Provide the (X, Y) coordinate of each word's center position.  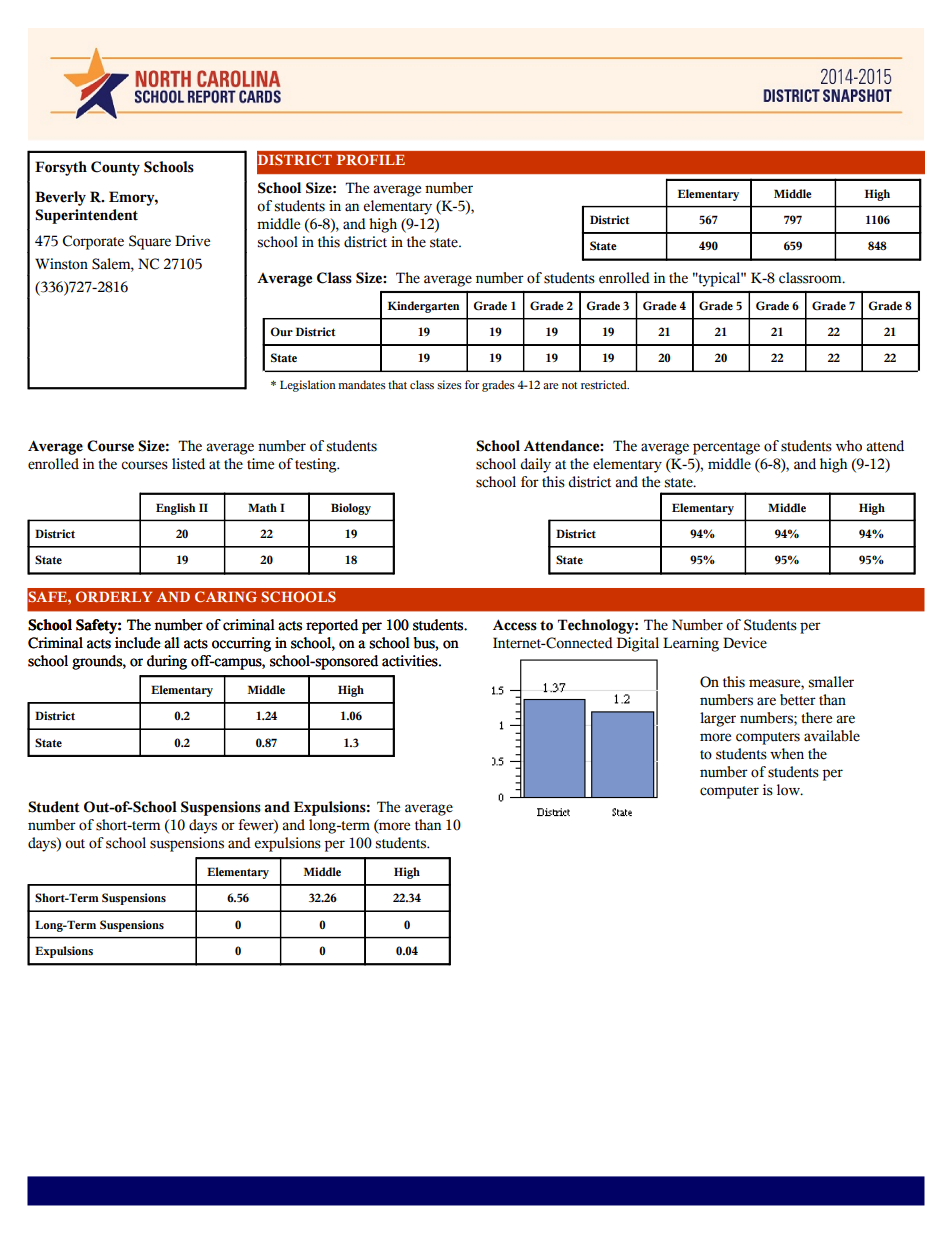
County (115, 168)
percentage (726, 448)
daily (535, 465)
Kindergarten (423, 307)
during (167, 662)
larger (718, 719)
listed (188, 464)
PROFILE (371, 159)
